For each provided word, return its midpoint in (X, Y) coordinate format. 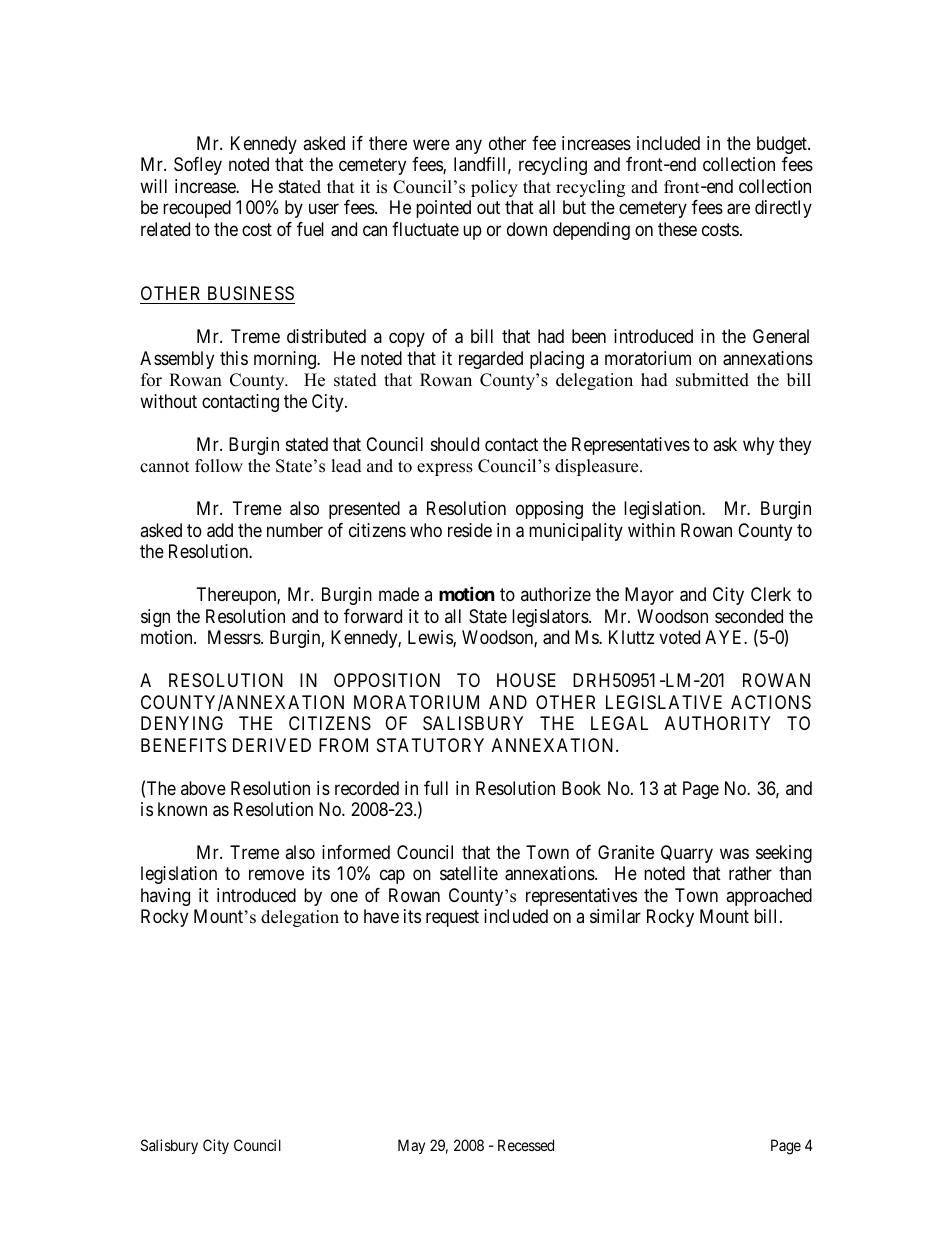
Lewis (431, 638)
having (165, 897)
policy (494, 188)
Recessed (526, 1145)
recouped (197, 209)
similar (615, 916)
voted (679, 637)
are (738, 209)
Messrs (235, 637)
